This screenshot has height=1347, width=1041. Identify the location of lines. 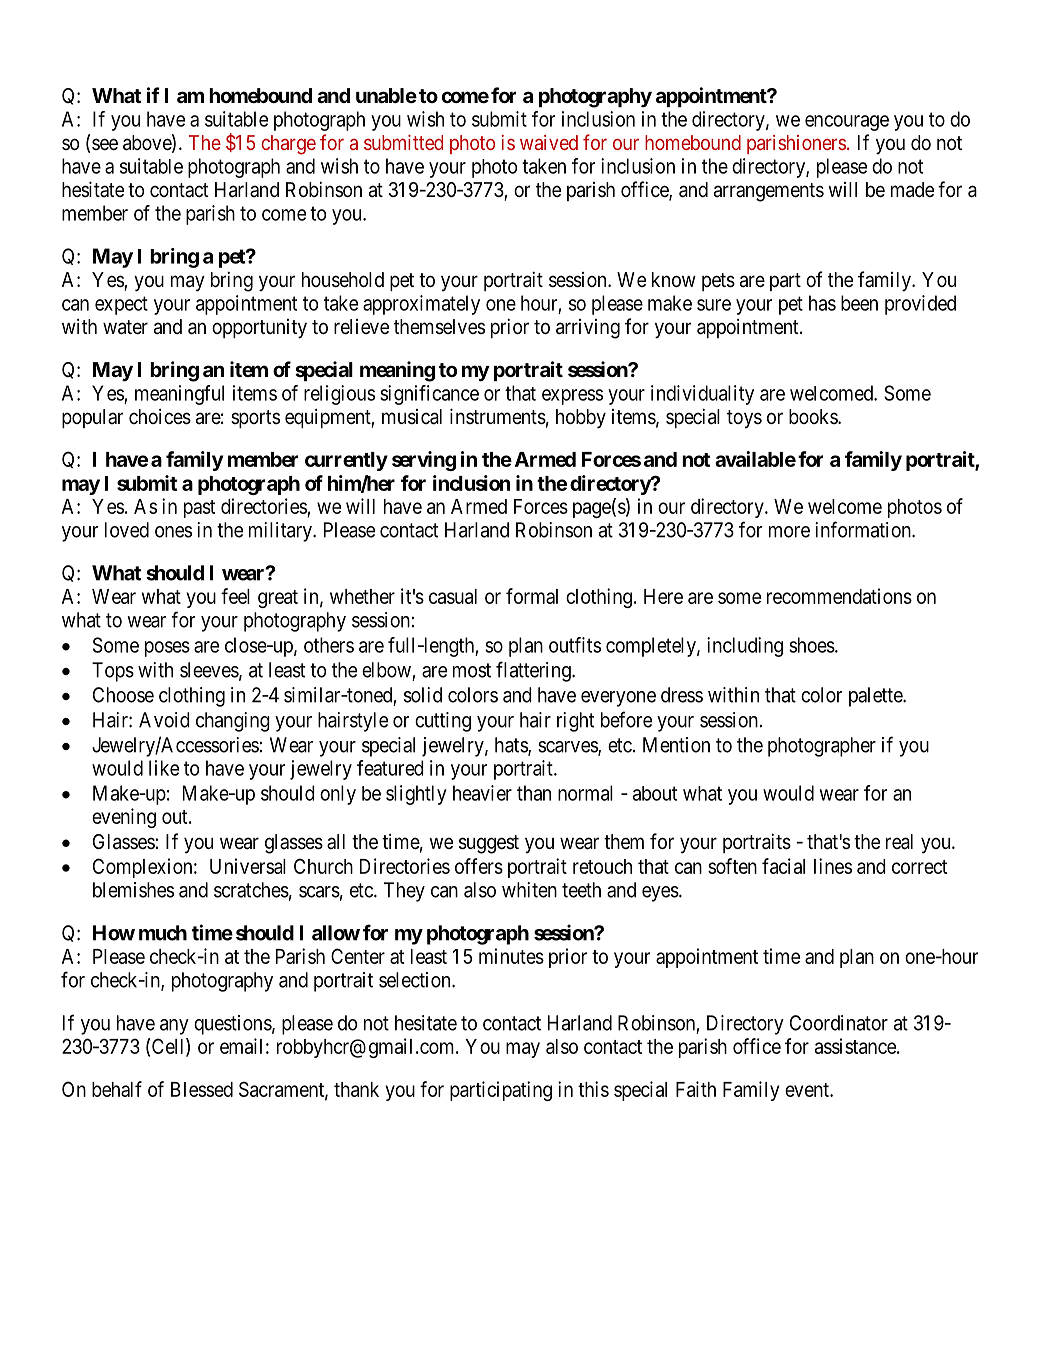
(833, 866).
